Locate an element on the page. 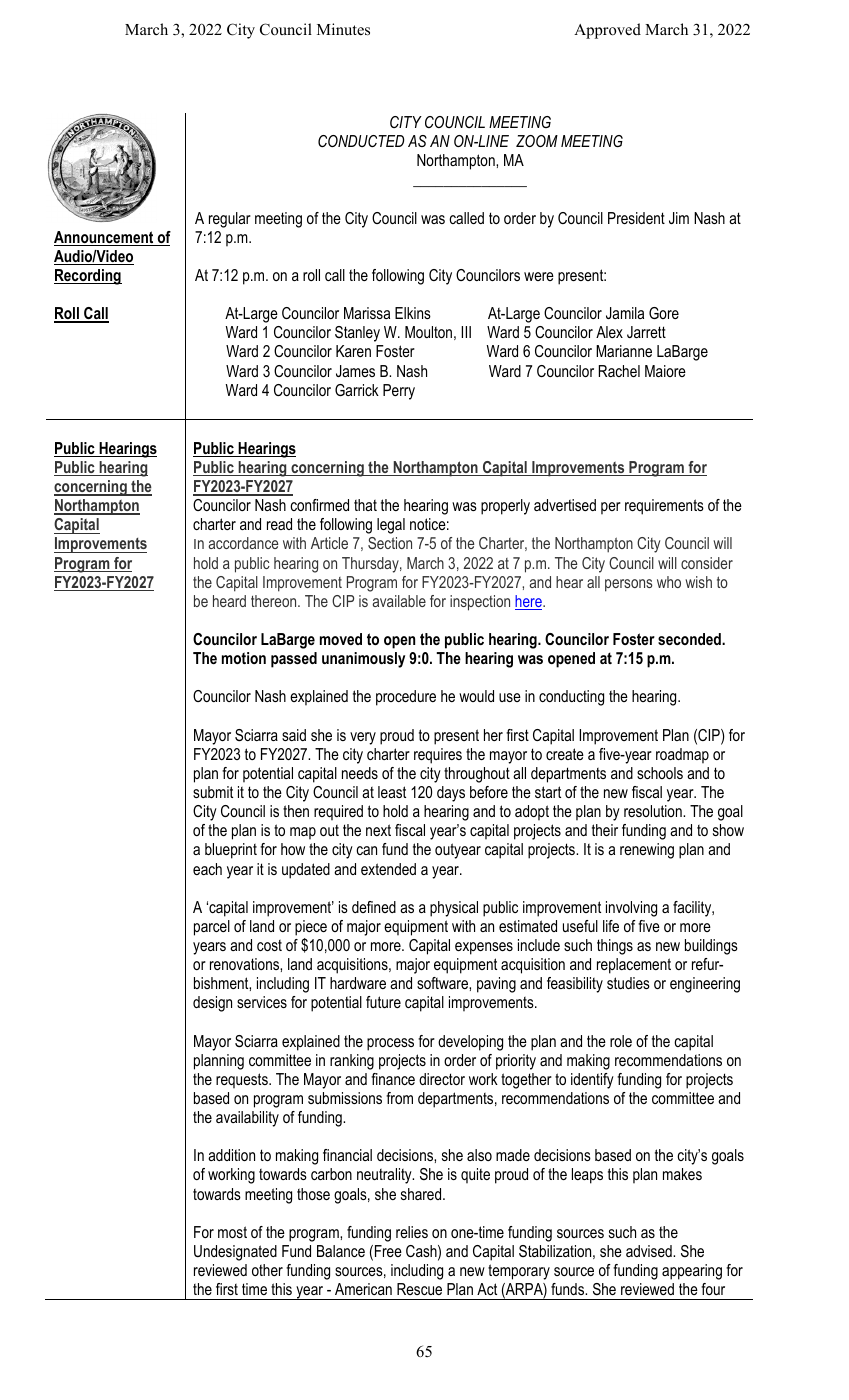  Approved is located at coordinates (607, 31).
